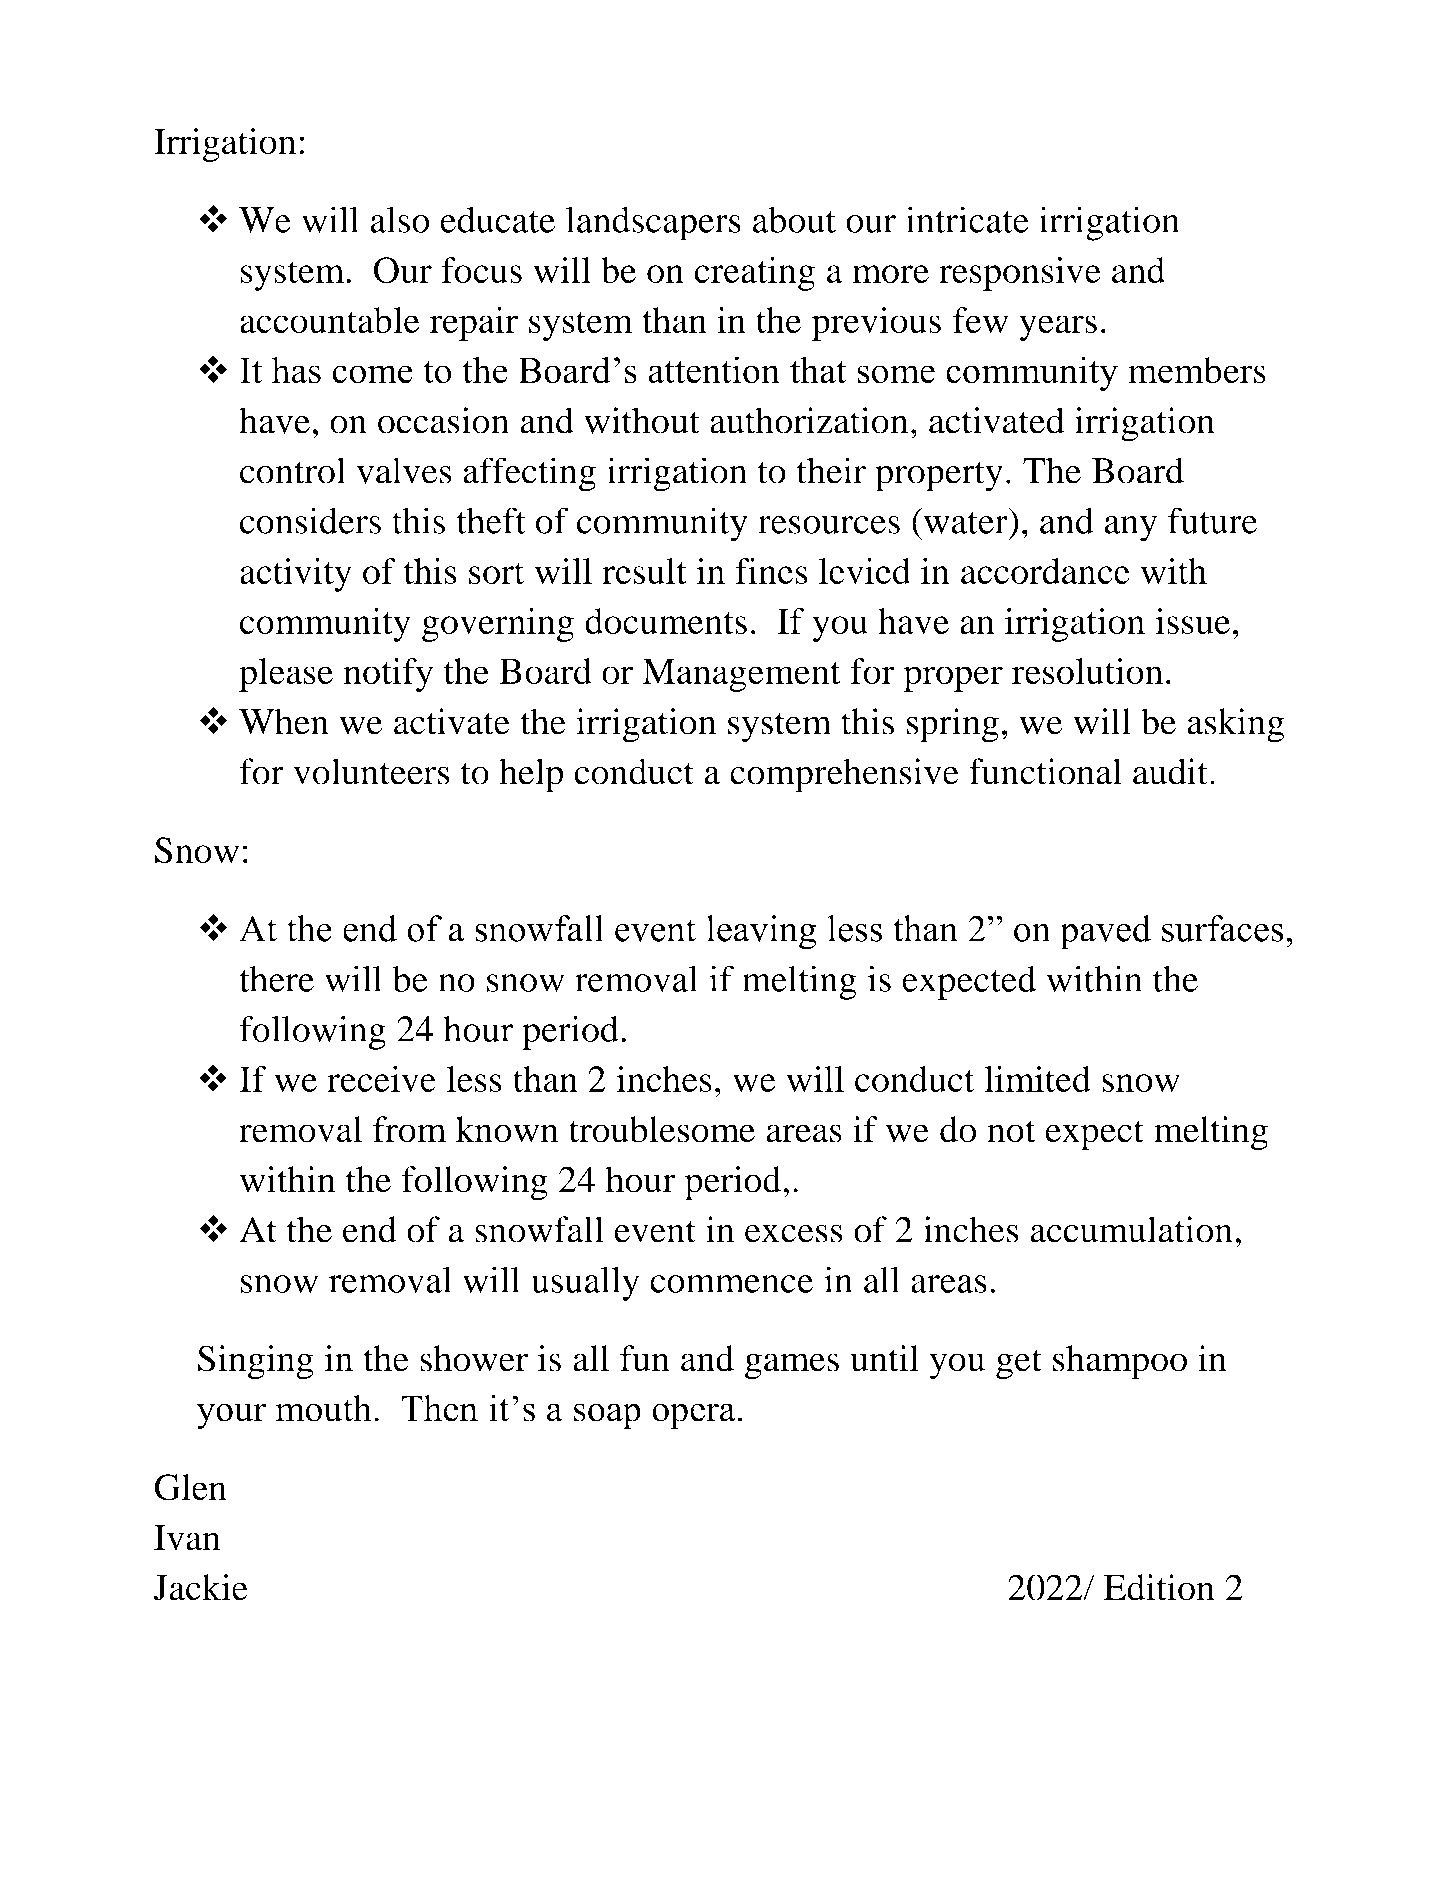  I want to click on please, so click(286, 675).
